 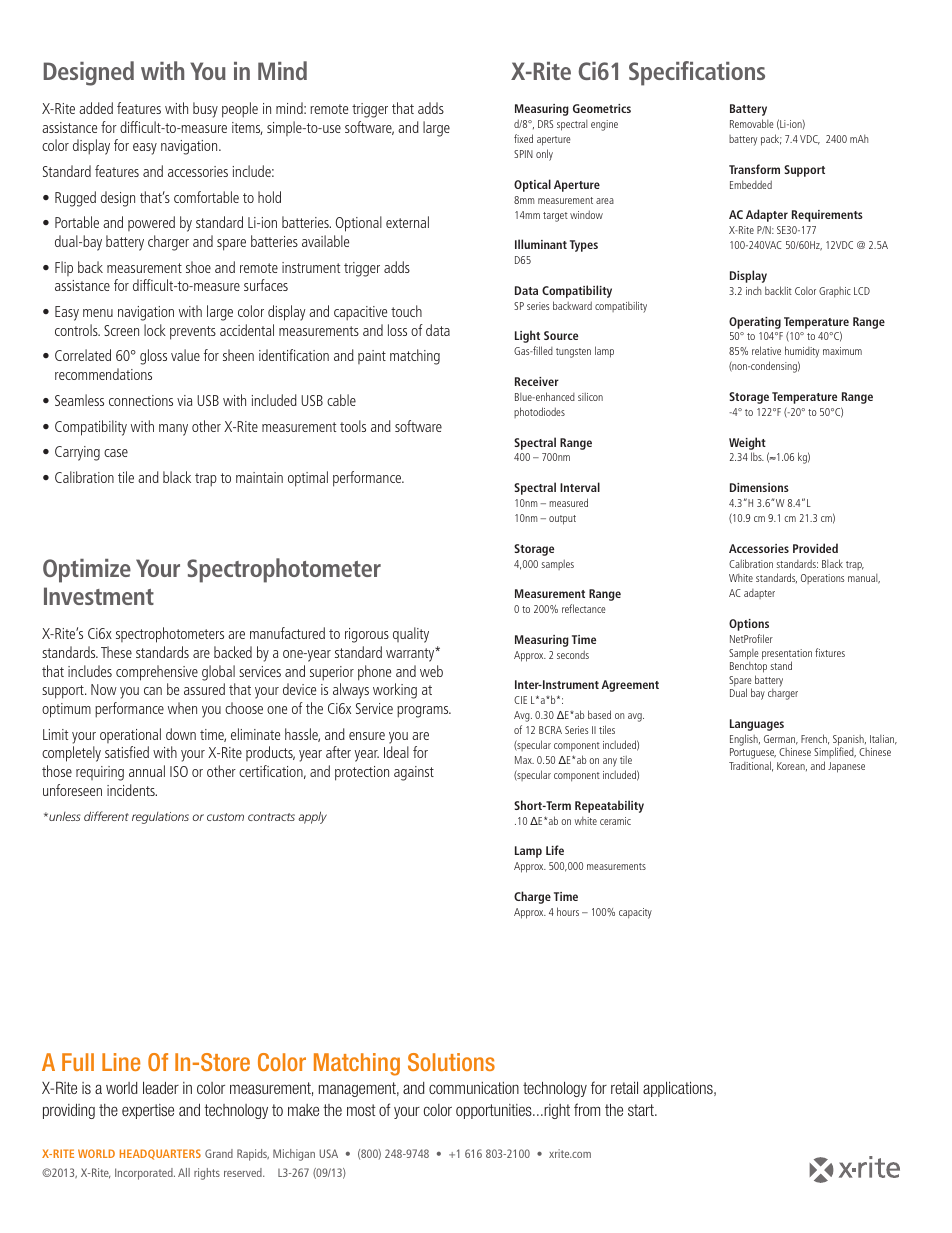 What do you see at coordinates (539, 412) in the screenshot?
I see `photodiodes` at bounding box center [539, 412].
